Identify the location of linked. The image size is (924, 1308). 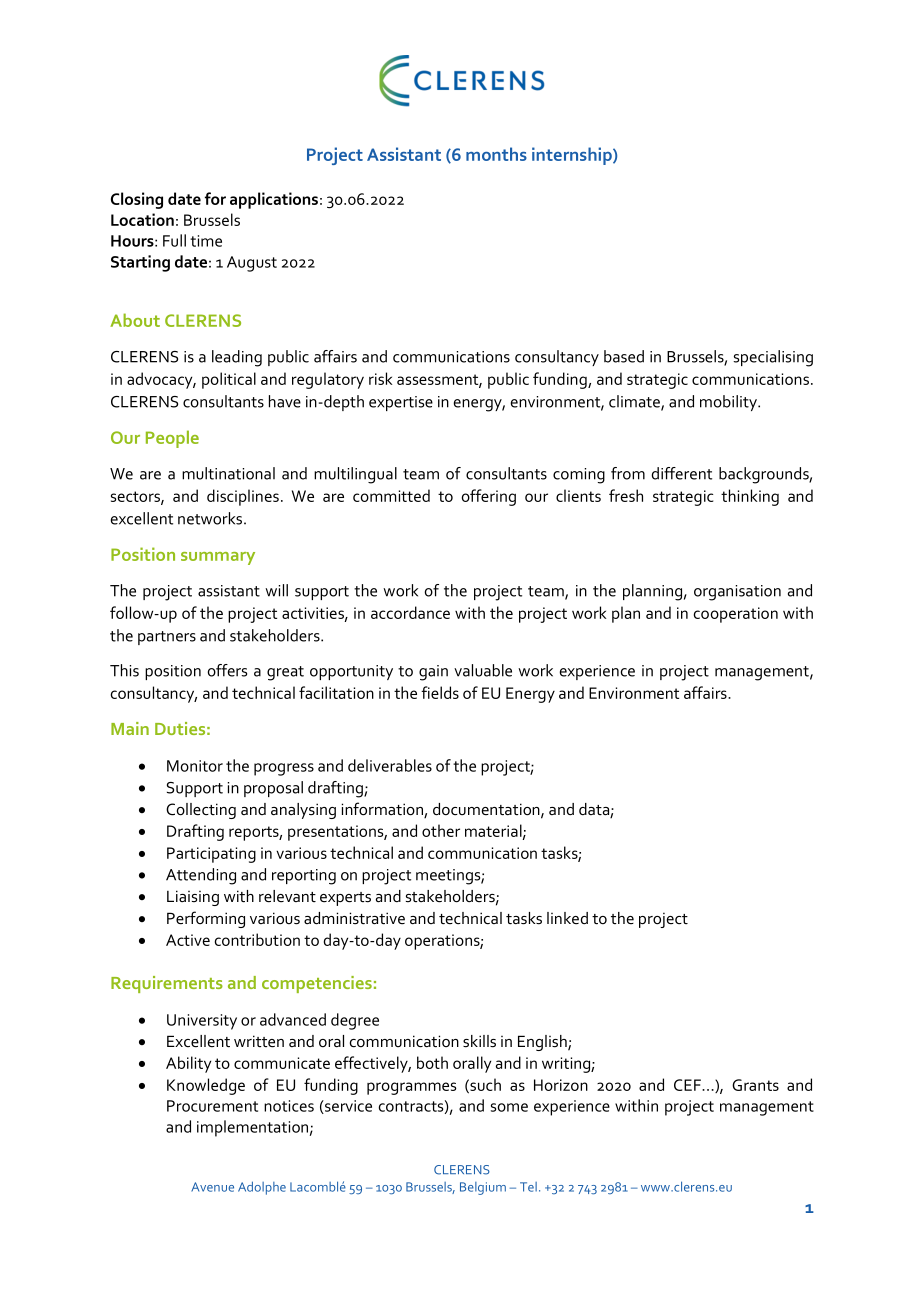
(567, 918).
